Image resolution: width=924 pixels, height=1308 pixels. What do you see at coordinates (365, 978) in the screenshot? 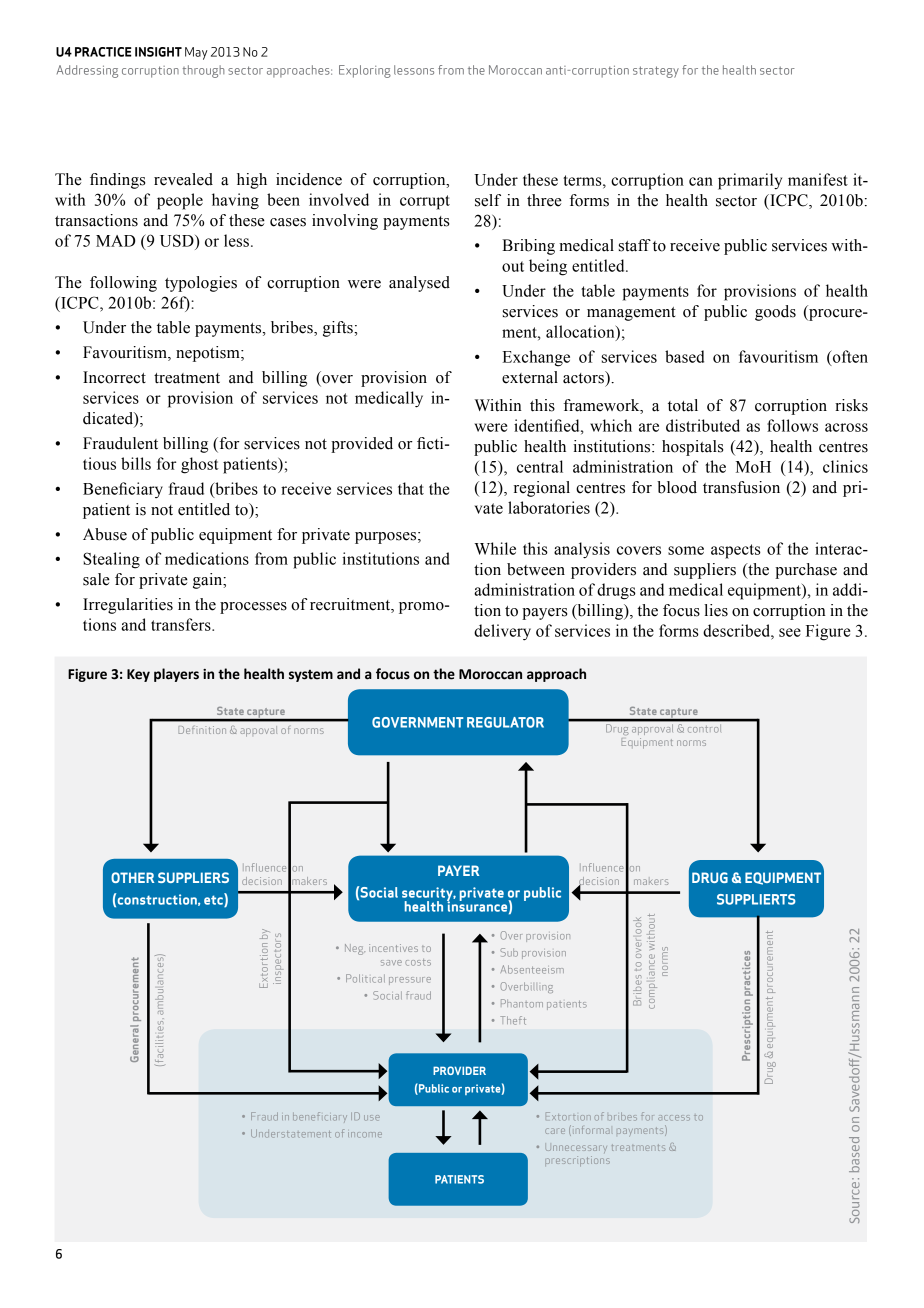
I see `Political` at bounding box center [365, 978].
